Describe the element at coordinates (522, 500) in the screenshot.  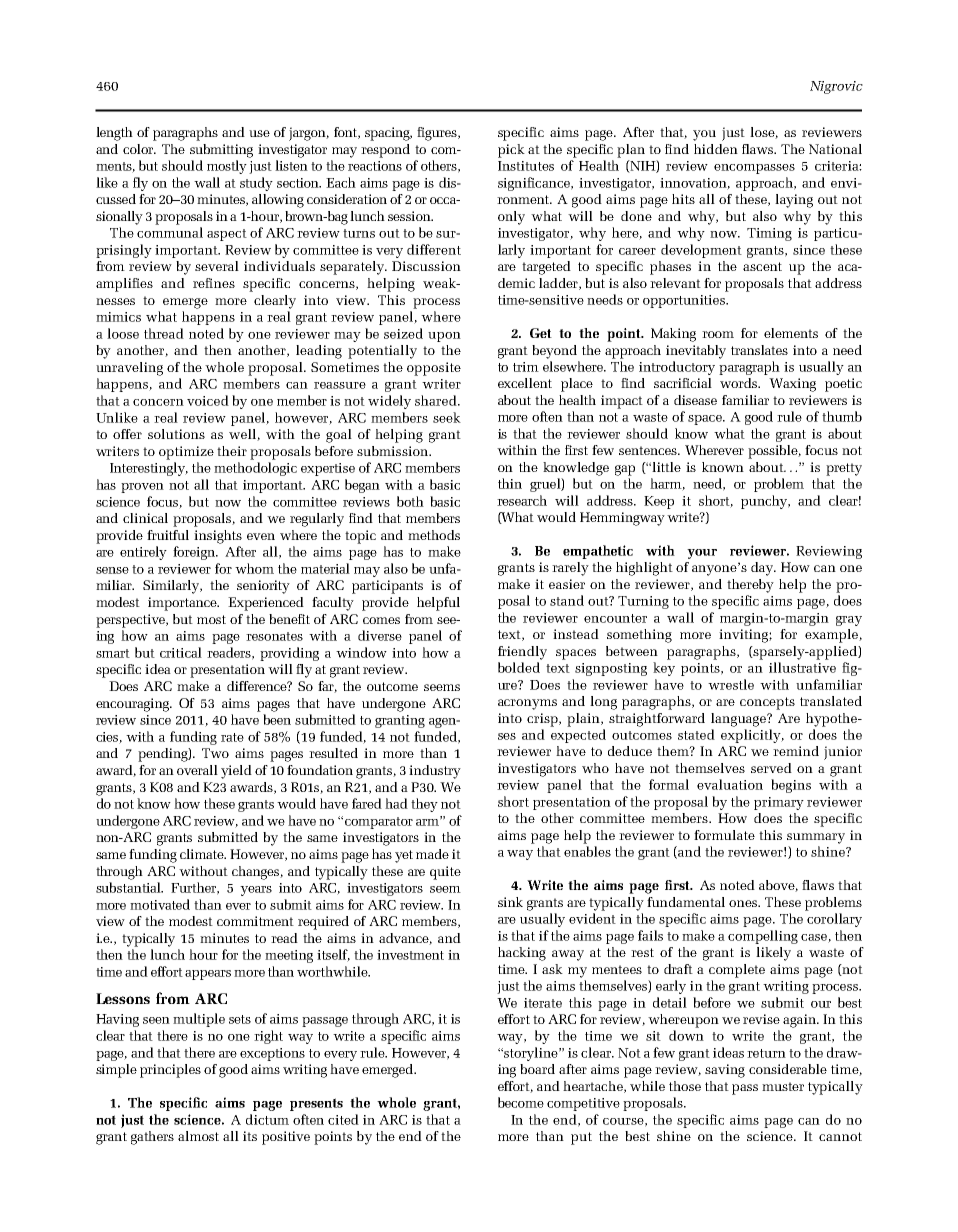
I see `research` at that location.
